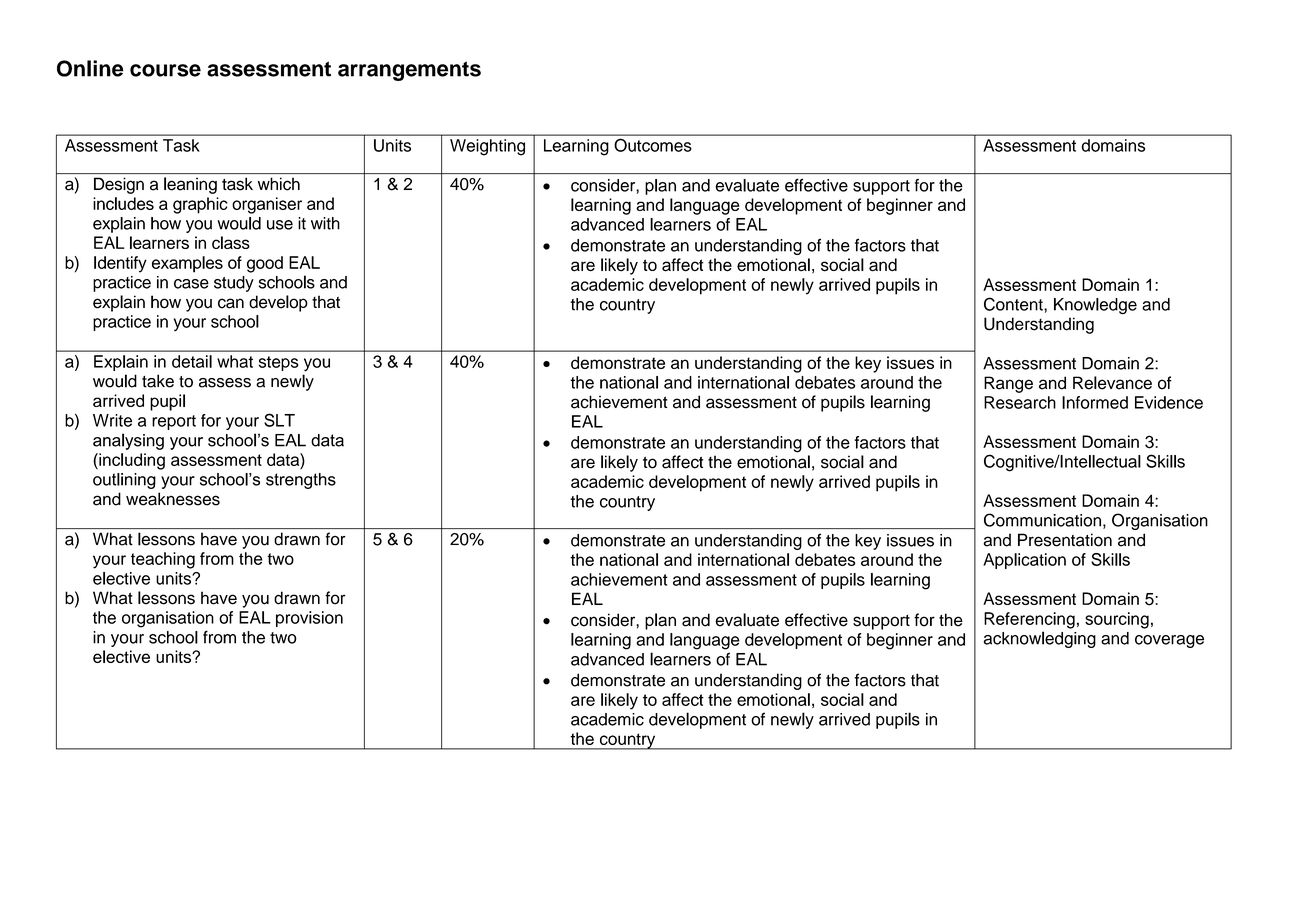 The height and width of the document is (924, 1308). What do you see at coordinates (173, 499) in the document?
I see `weaknesses` at bounding box center [173, 499].
